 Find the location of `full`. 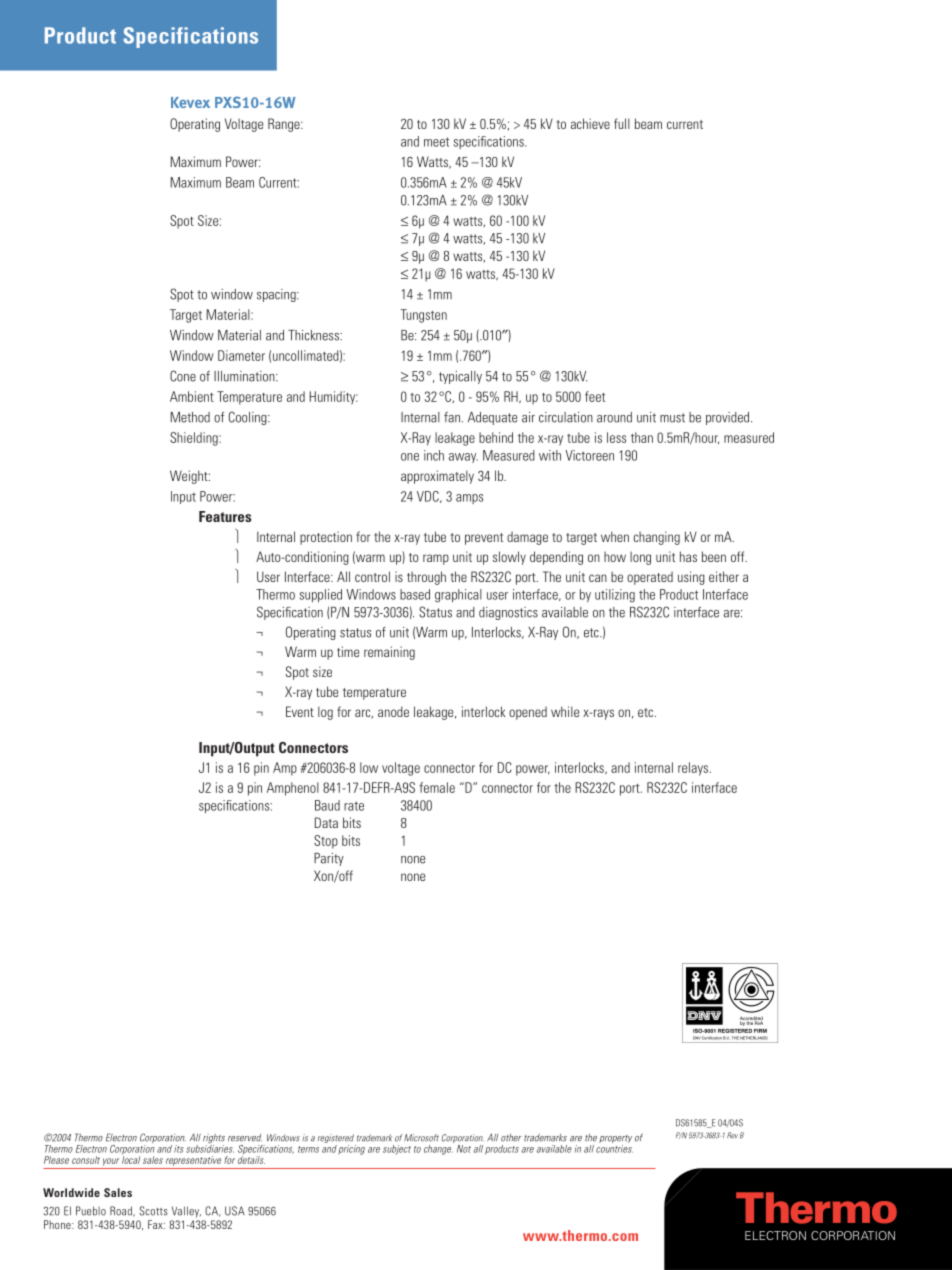

full is located at coordinates (622, 123).
